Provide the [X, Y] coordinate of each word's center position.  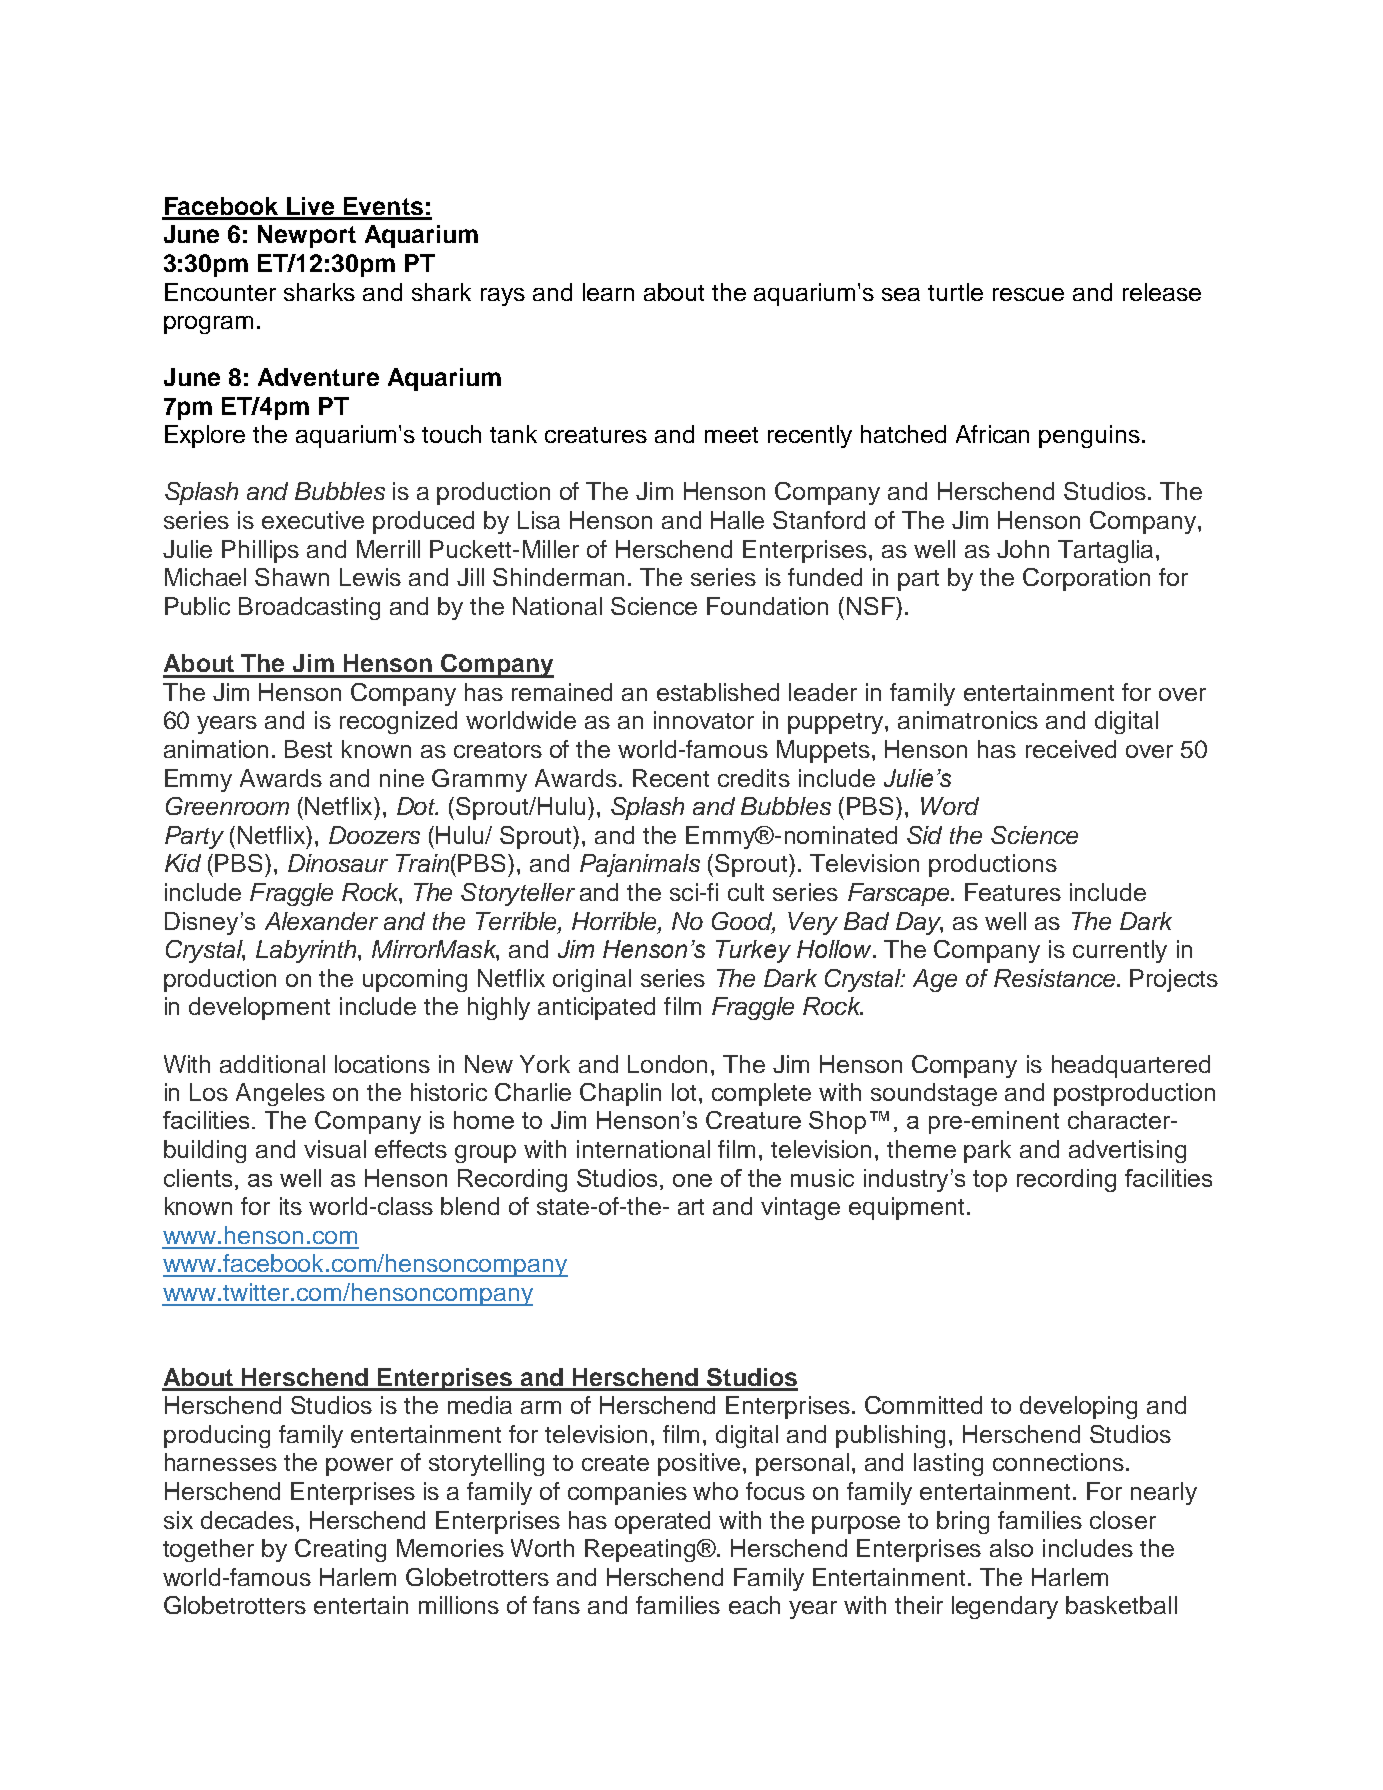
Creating [340, 1550]
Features [1013, 892]
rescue [1028, 294]
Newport [307, 236]
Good [743, 922]
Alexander [321, 921]
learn [608, 292]
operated [662, 1522]
